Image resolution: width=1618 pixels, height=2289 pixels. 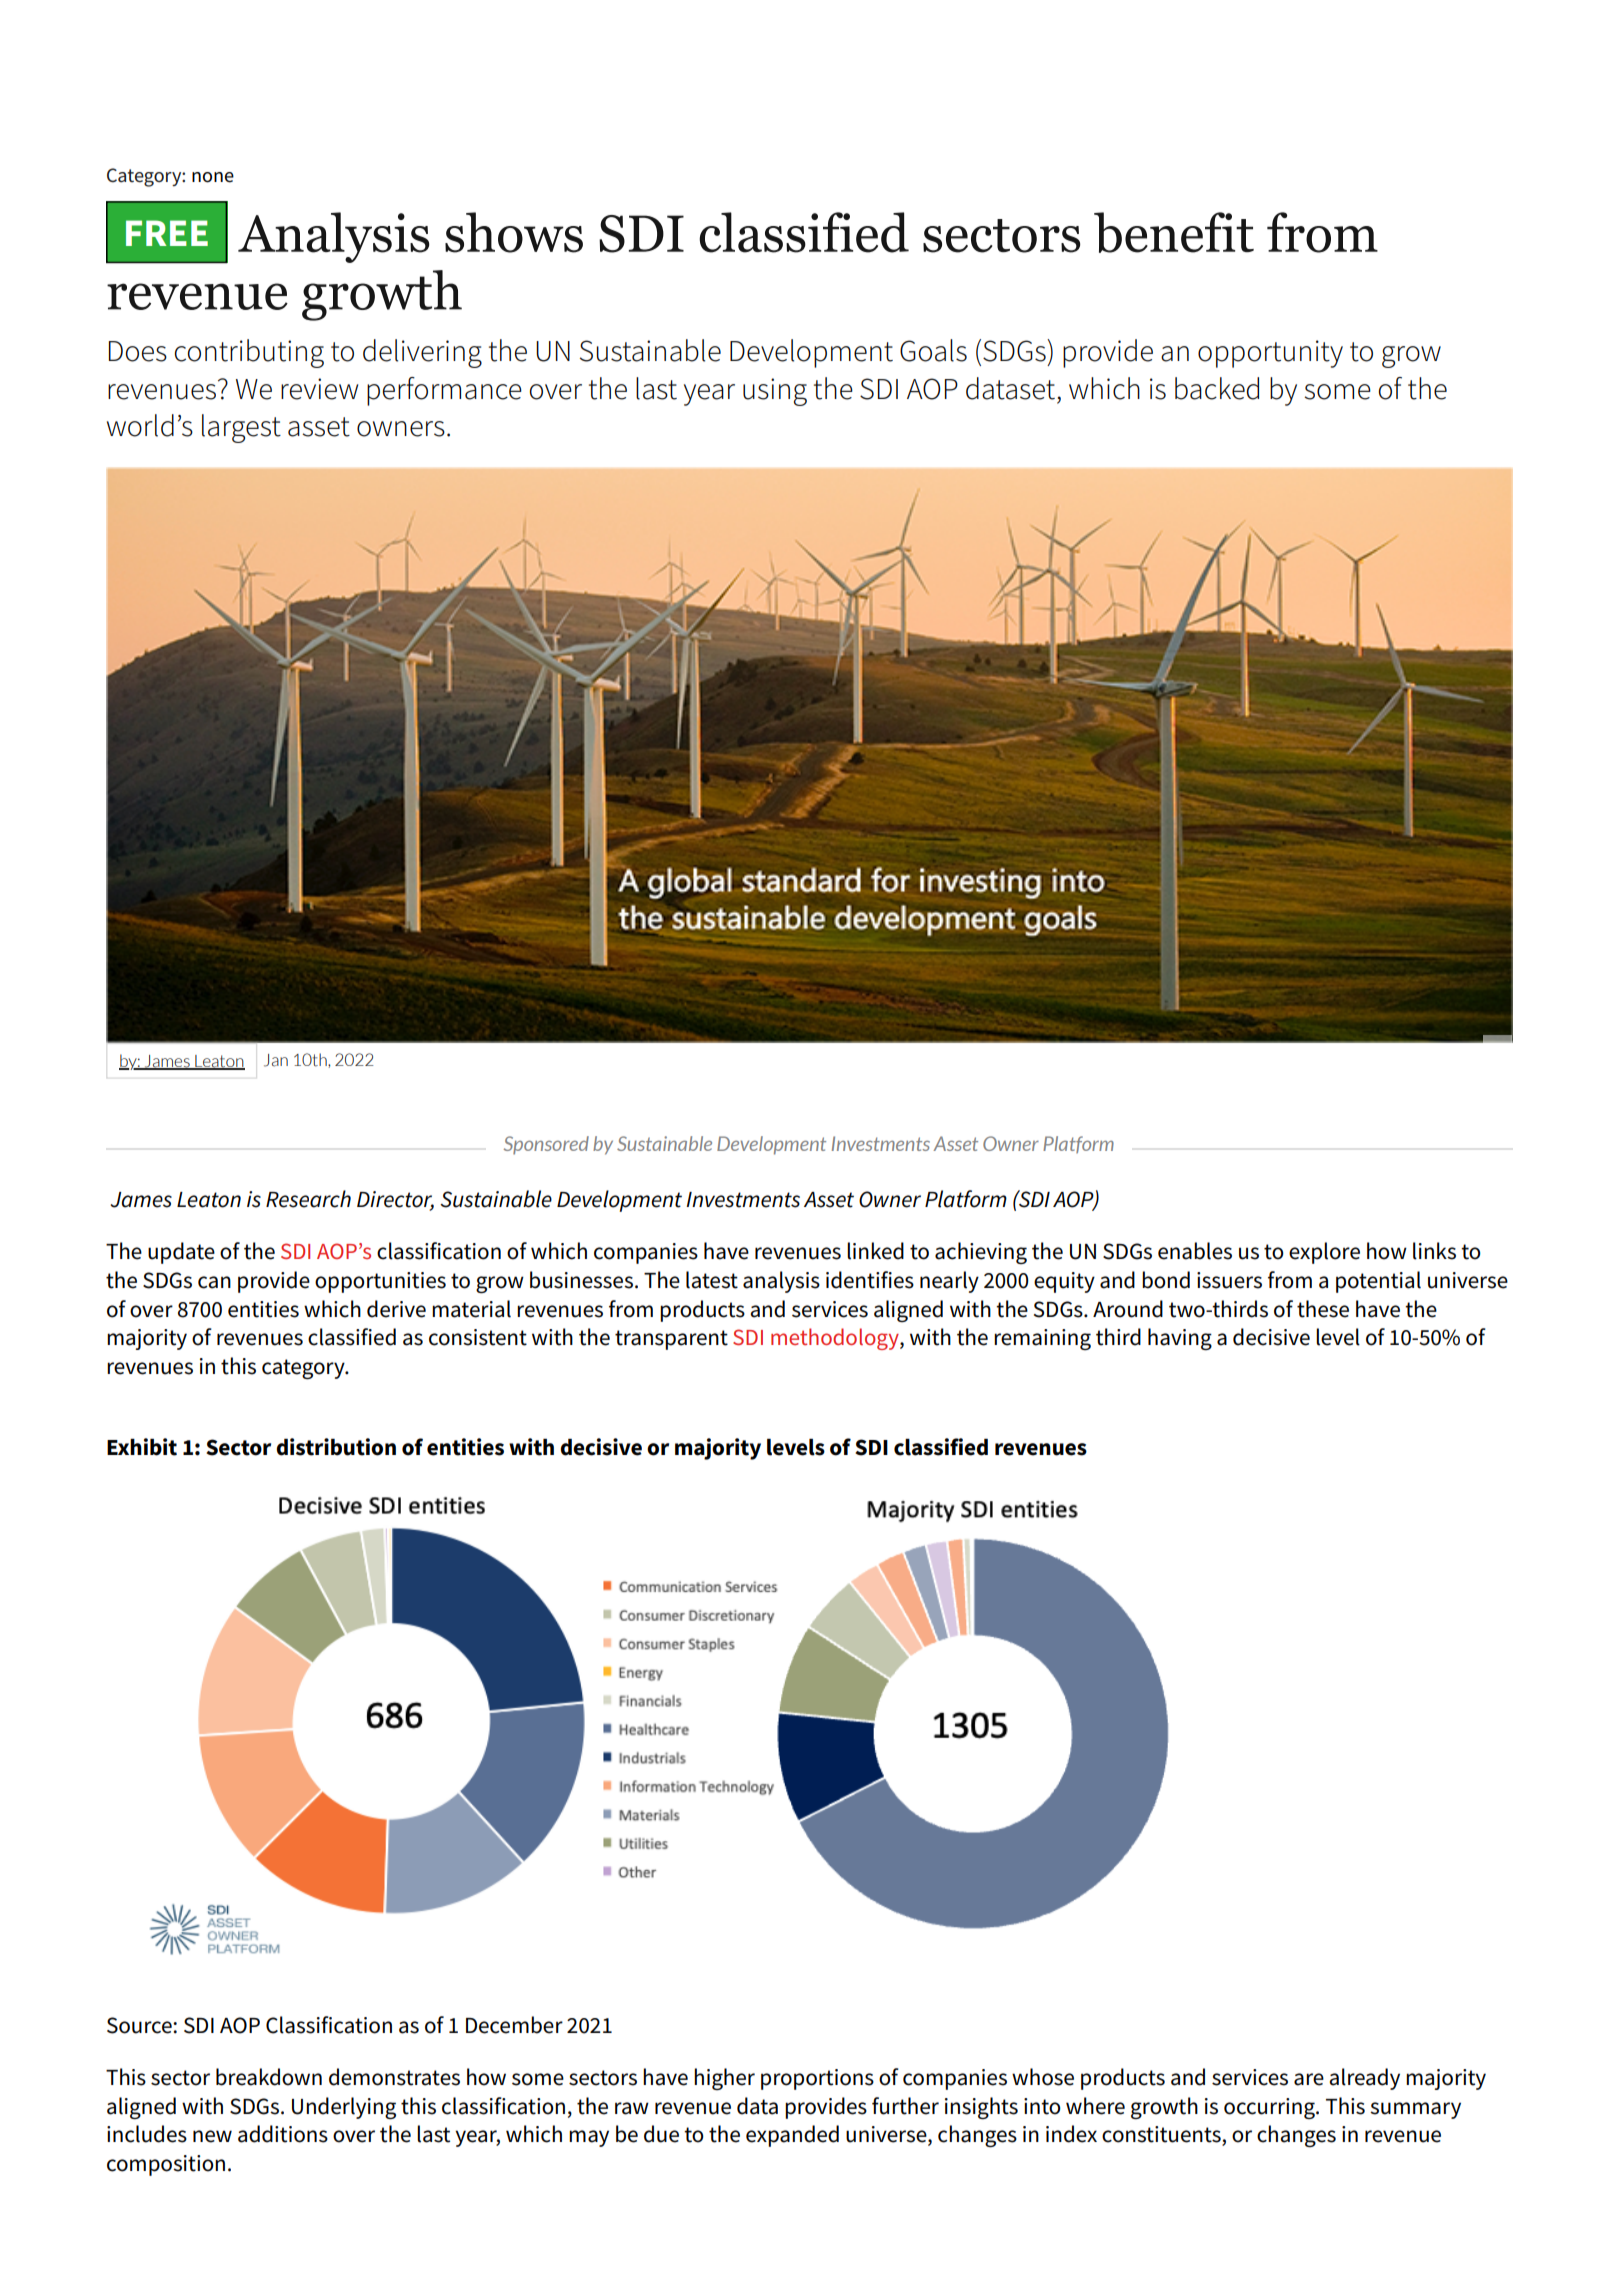 I want to click on distribution, so click(x=336, y=1447).
